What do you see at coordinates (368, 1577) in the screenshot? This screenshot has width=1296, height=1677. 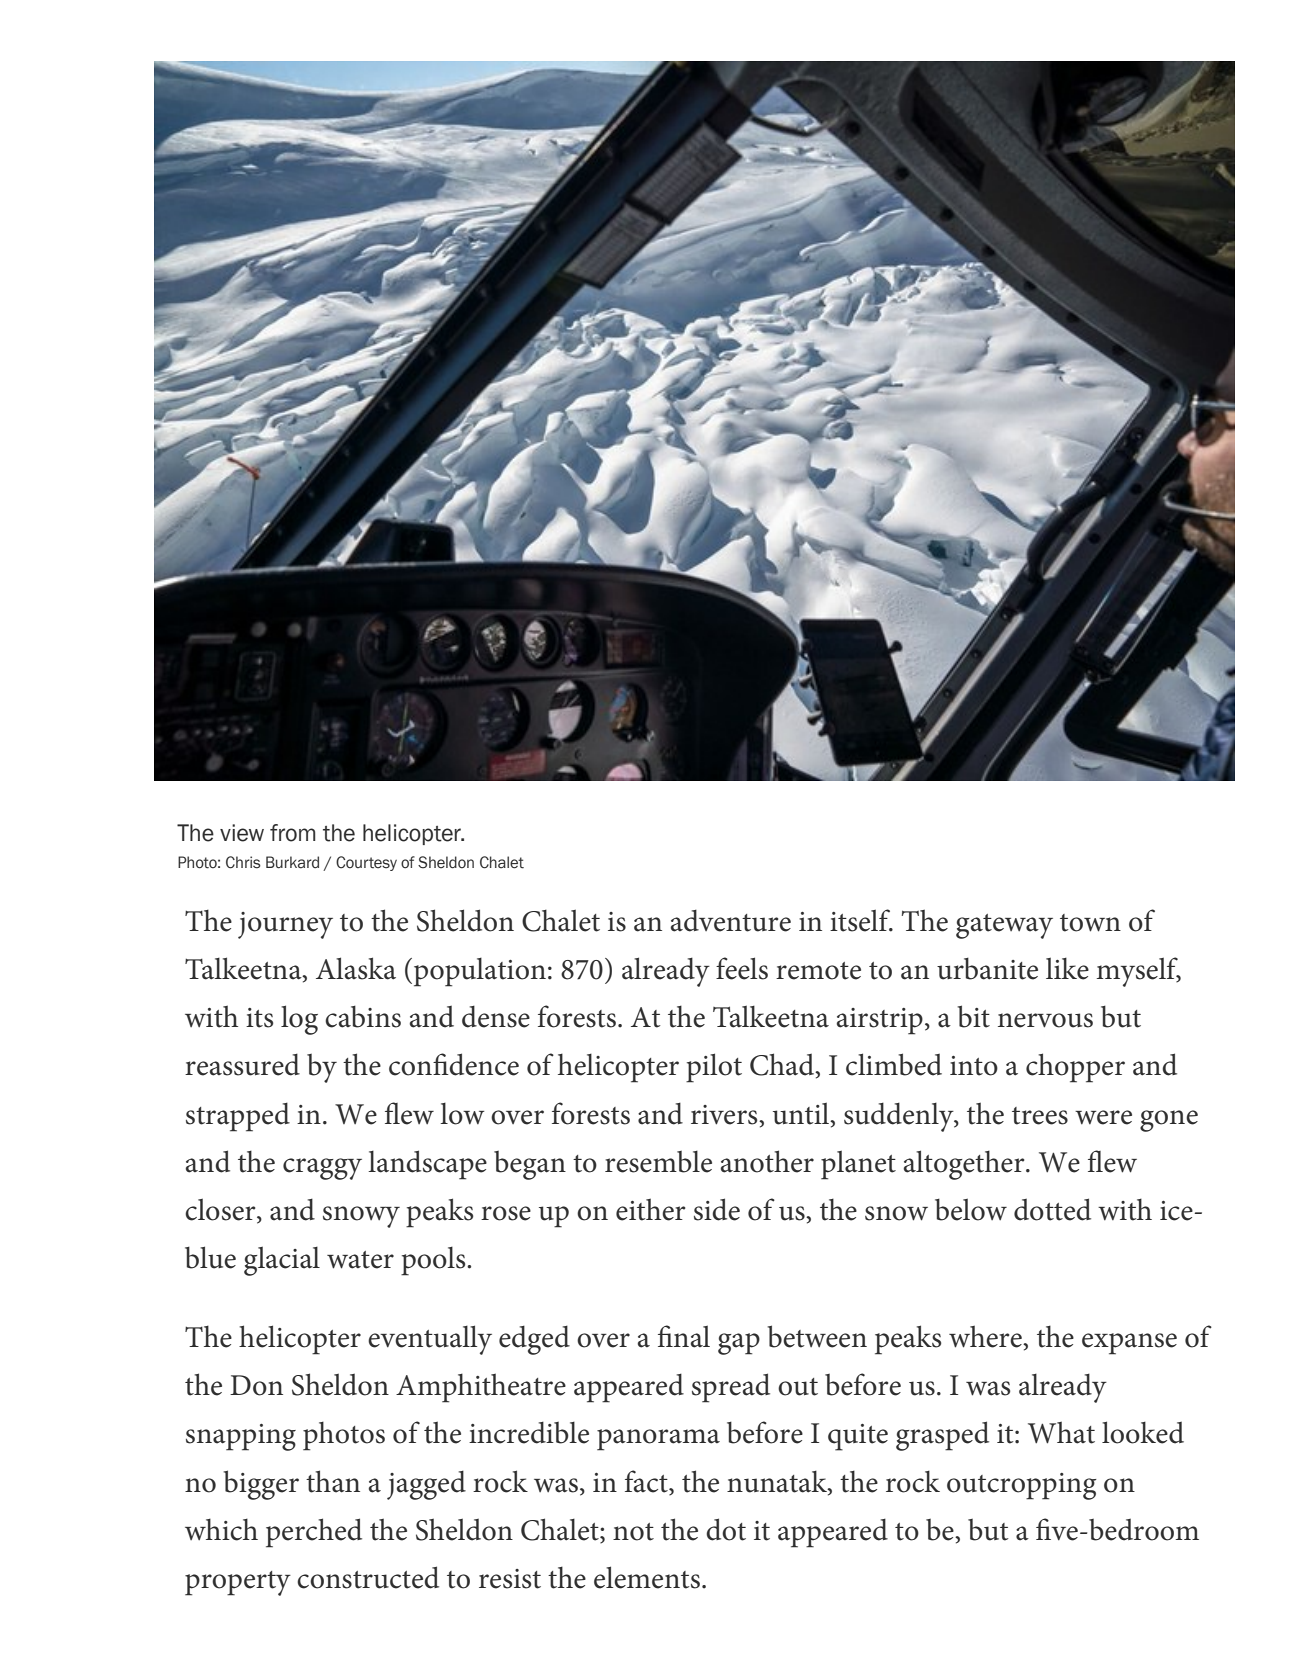 I see `constructed` at bounding box center [368, 1577].
